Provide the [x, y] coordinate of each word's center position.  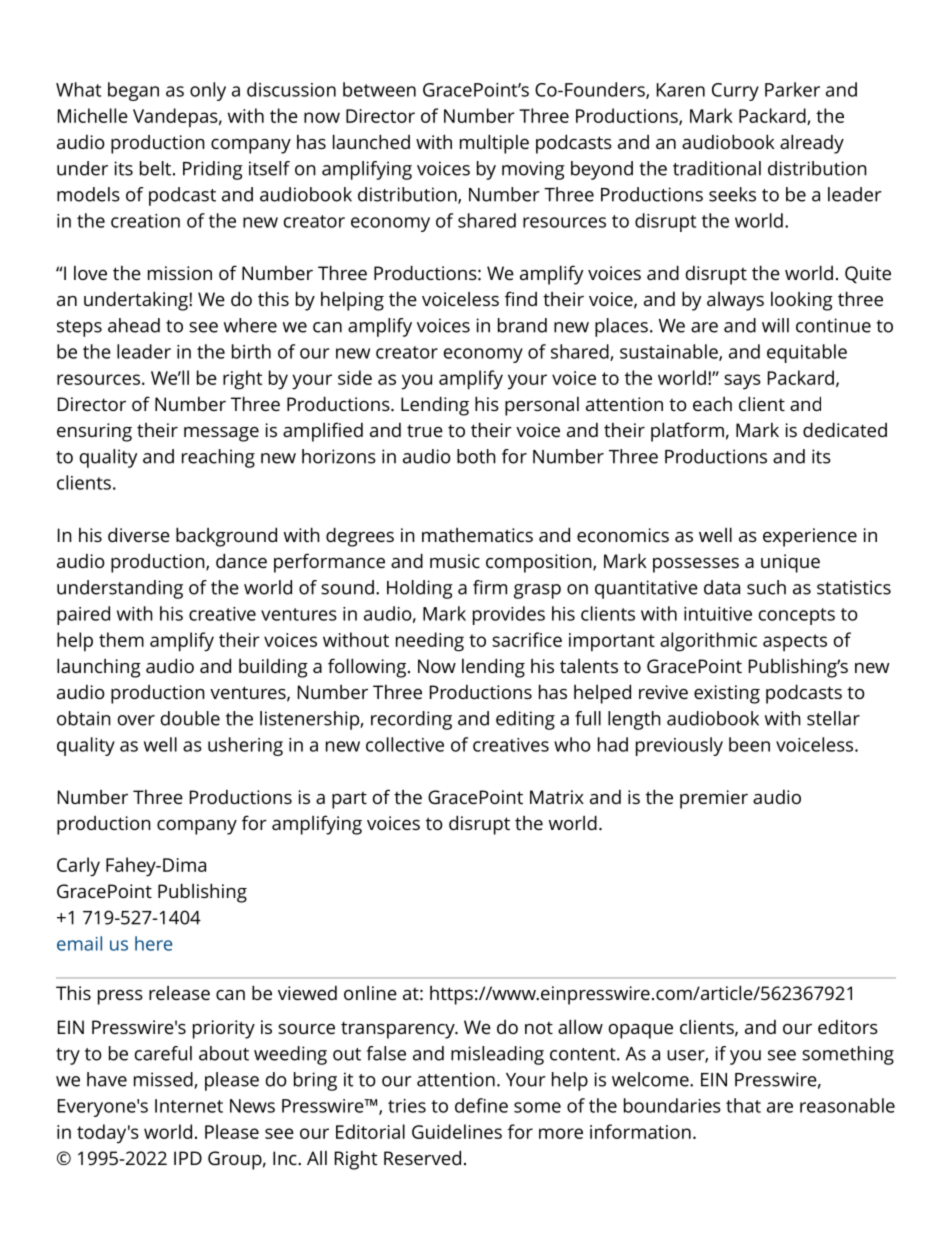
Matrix [557, 797]
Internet [189, 1106]
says [742, 382]
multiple [494, 144]
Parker [792, 89]
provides [509, 615]
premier [714, 799]
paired [83, 615]
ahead [134, 325]
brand [522, 325]
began [133, 91]
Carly [78, 866]
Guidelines [457, 1131]
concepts [797, 616]
